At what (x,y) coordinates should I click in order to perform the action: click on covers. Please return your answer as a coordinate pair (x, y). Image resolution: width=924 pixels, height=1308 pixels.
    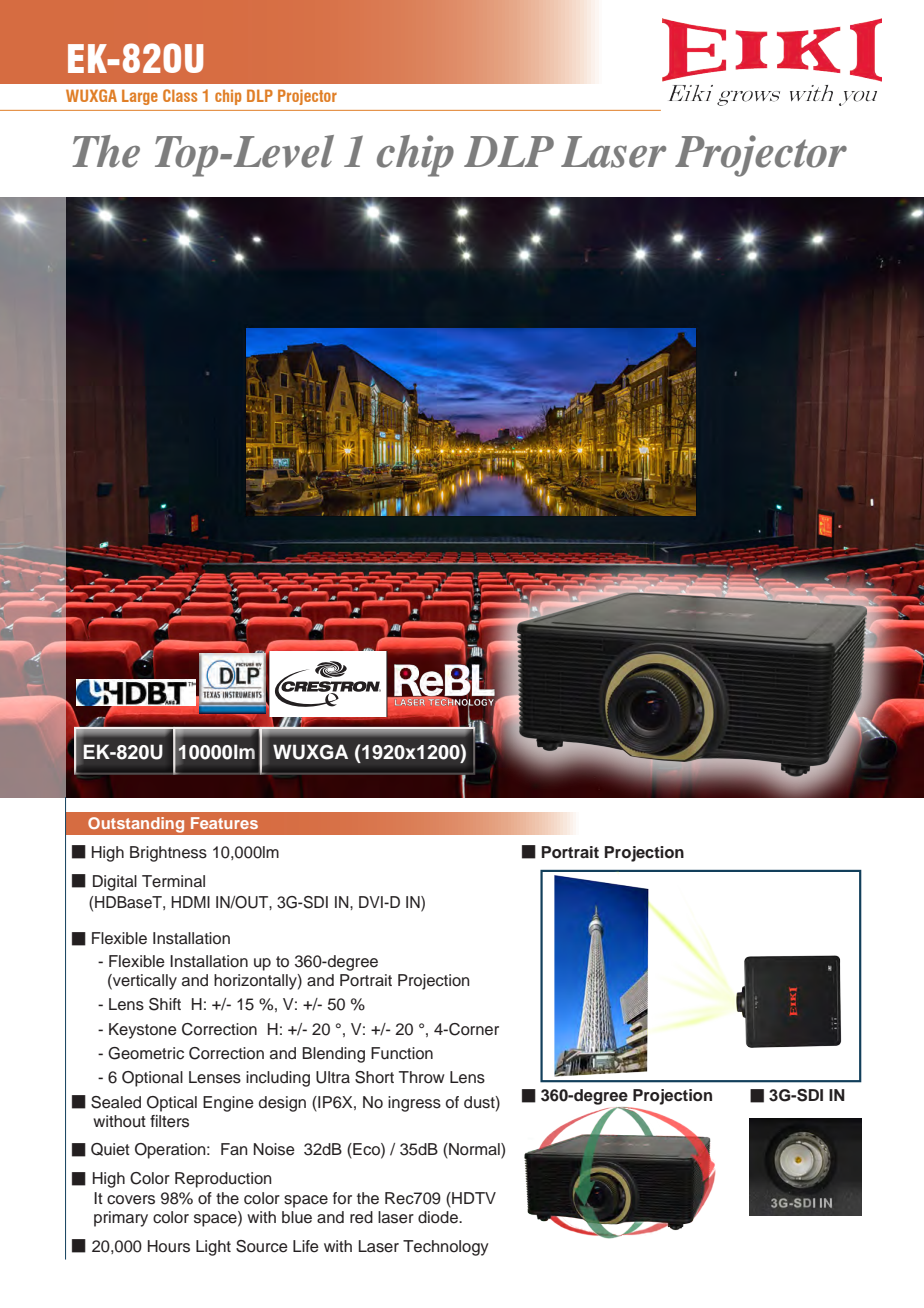
    Looking at the image, I should click on (131, 1200).
